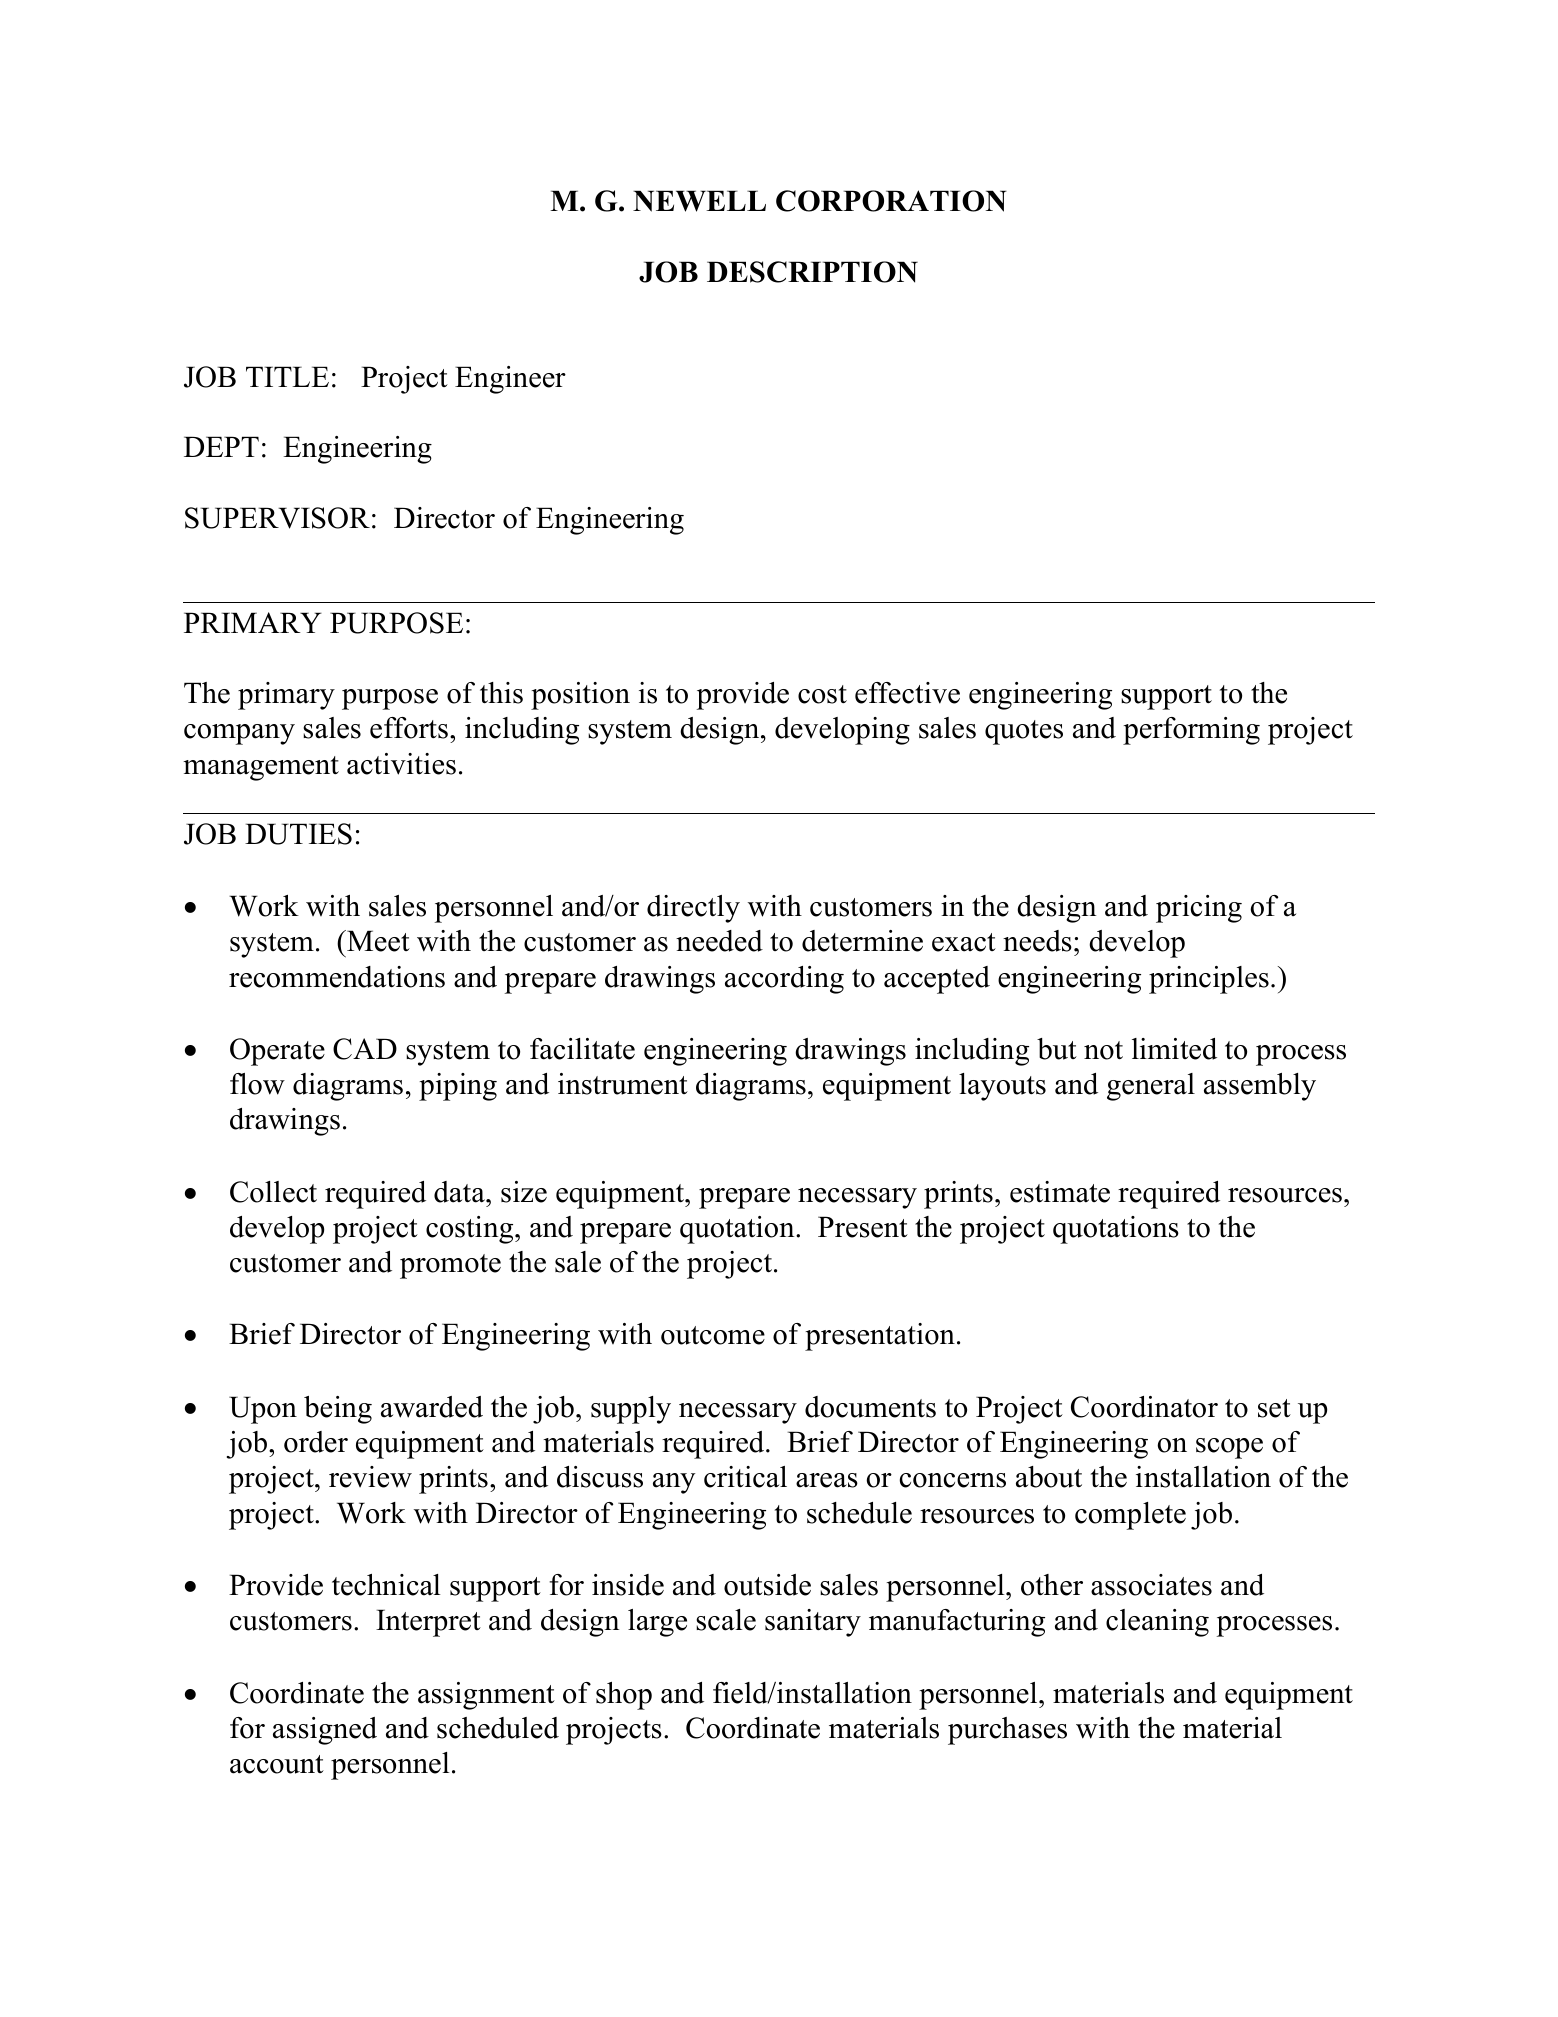 The image size is (1558, 2017). I want to click on DESCRIPTION, so click(812, 272).
